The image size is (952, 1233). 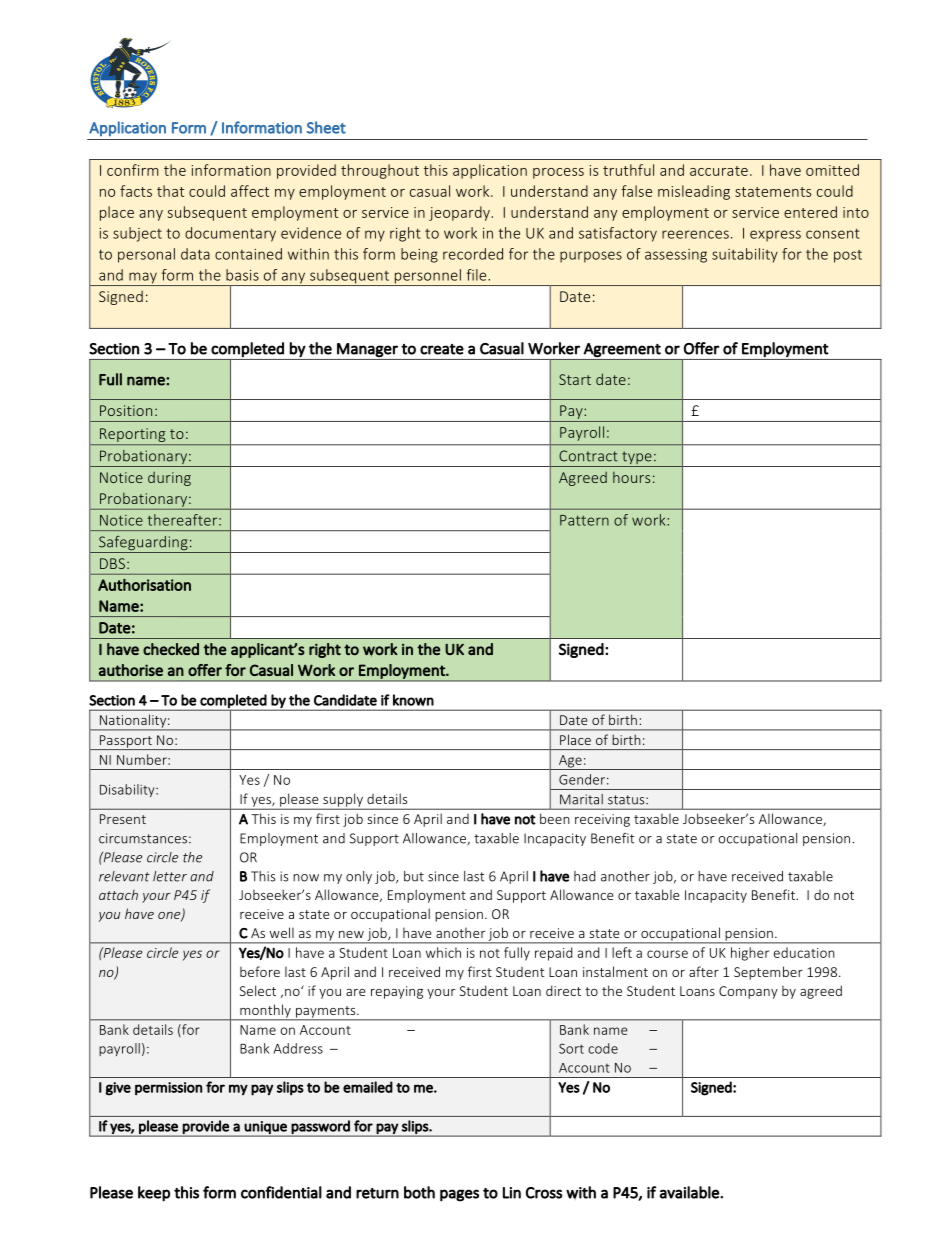 What do you see at coordinates (413, 700) in the screenshot?
I see `known` at bounding box center [413, 700].
